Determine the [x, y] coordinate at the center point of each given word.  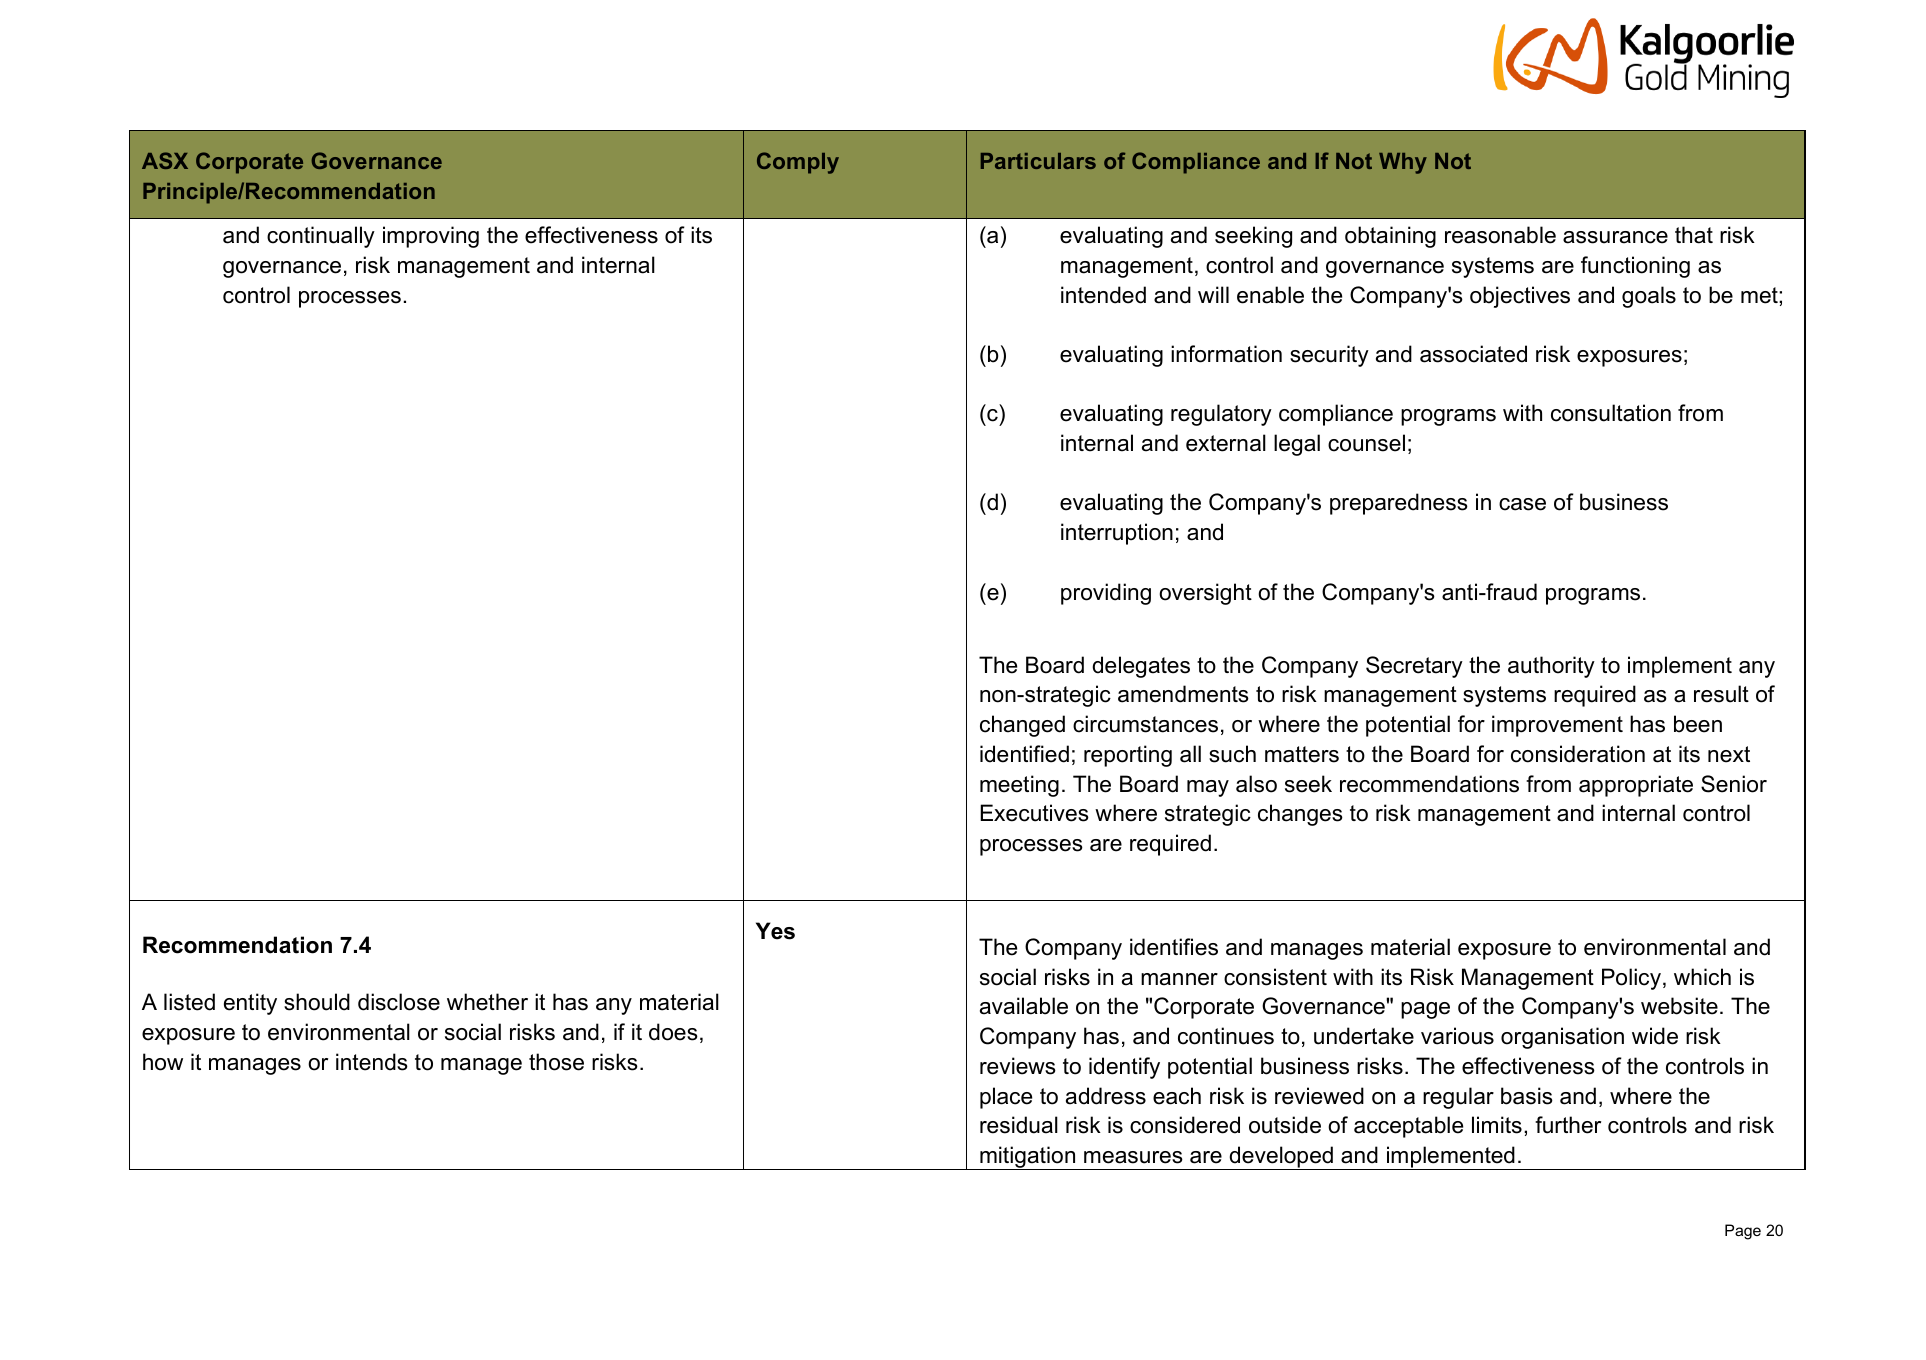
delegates [1141, 667]
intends [372, 1062]
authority [1551, 667]
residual [1019, 1125]
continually [321, 237]
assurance [1615, 237]
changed [1022, 726]
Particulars [1038, 161]
